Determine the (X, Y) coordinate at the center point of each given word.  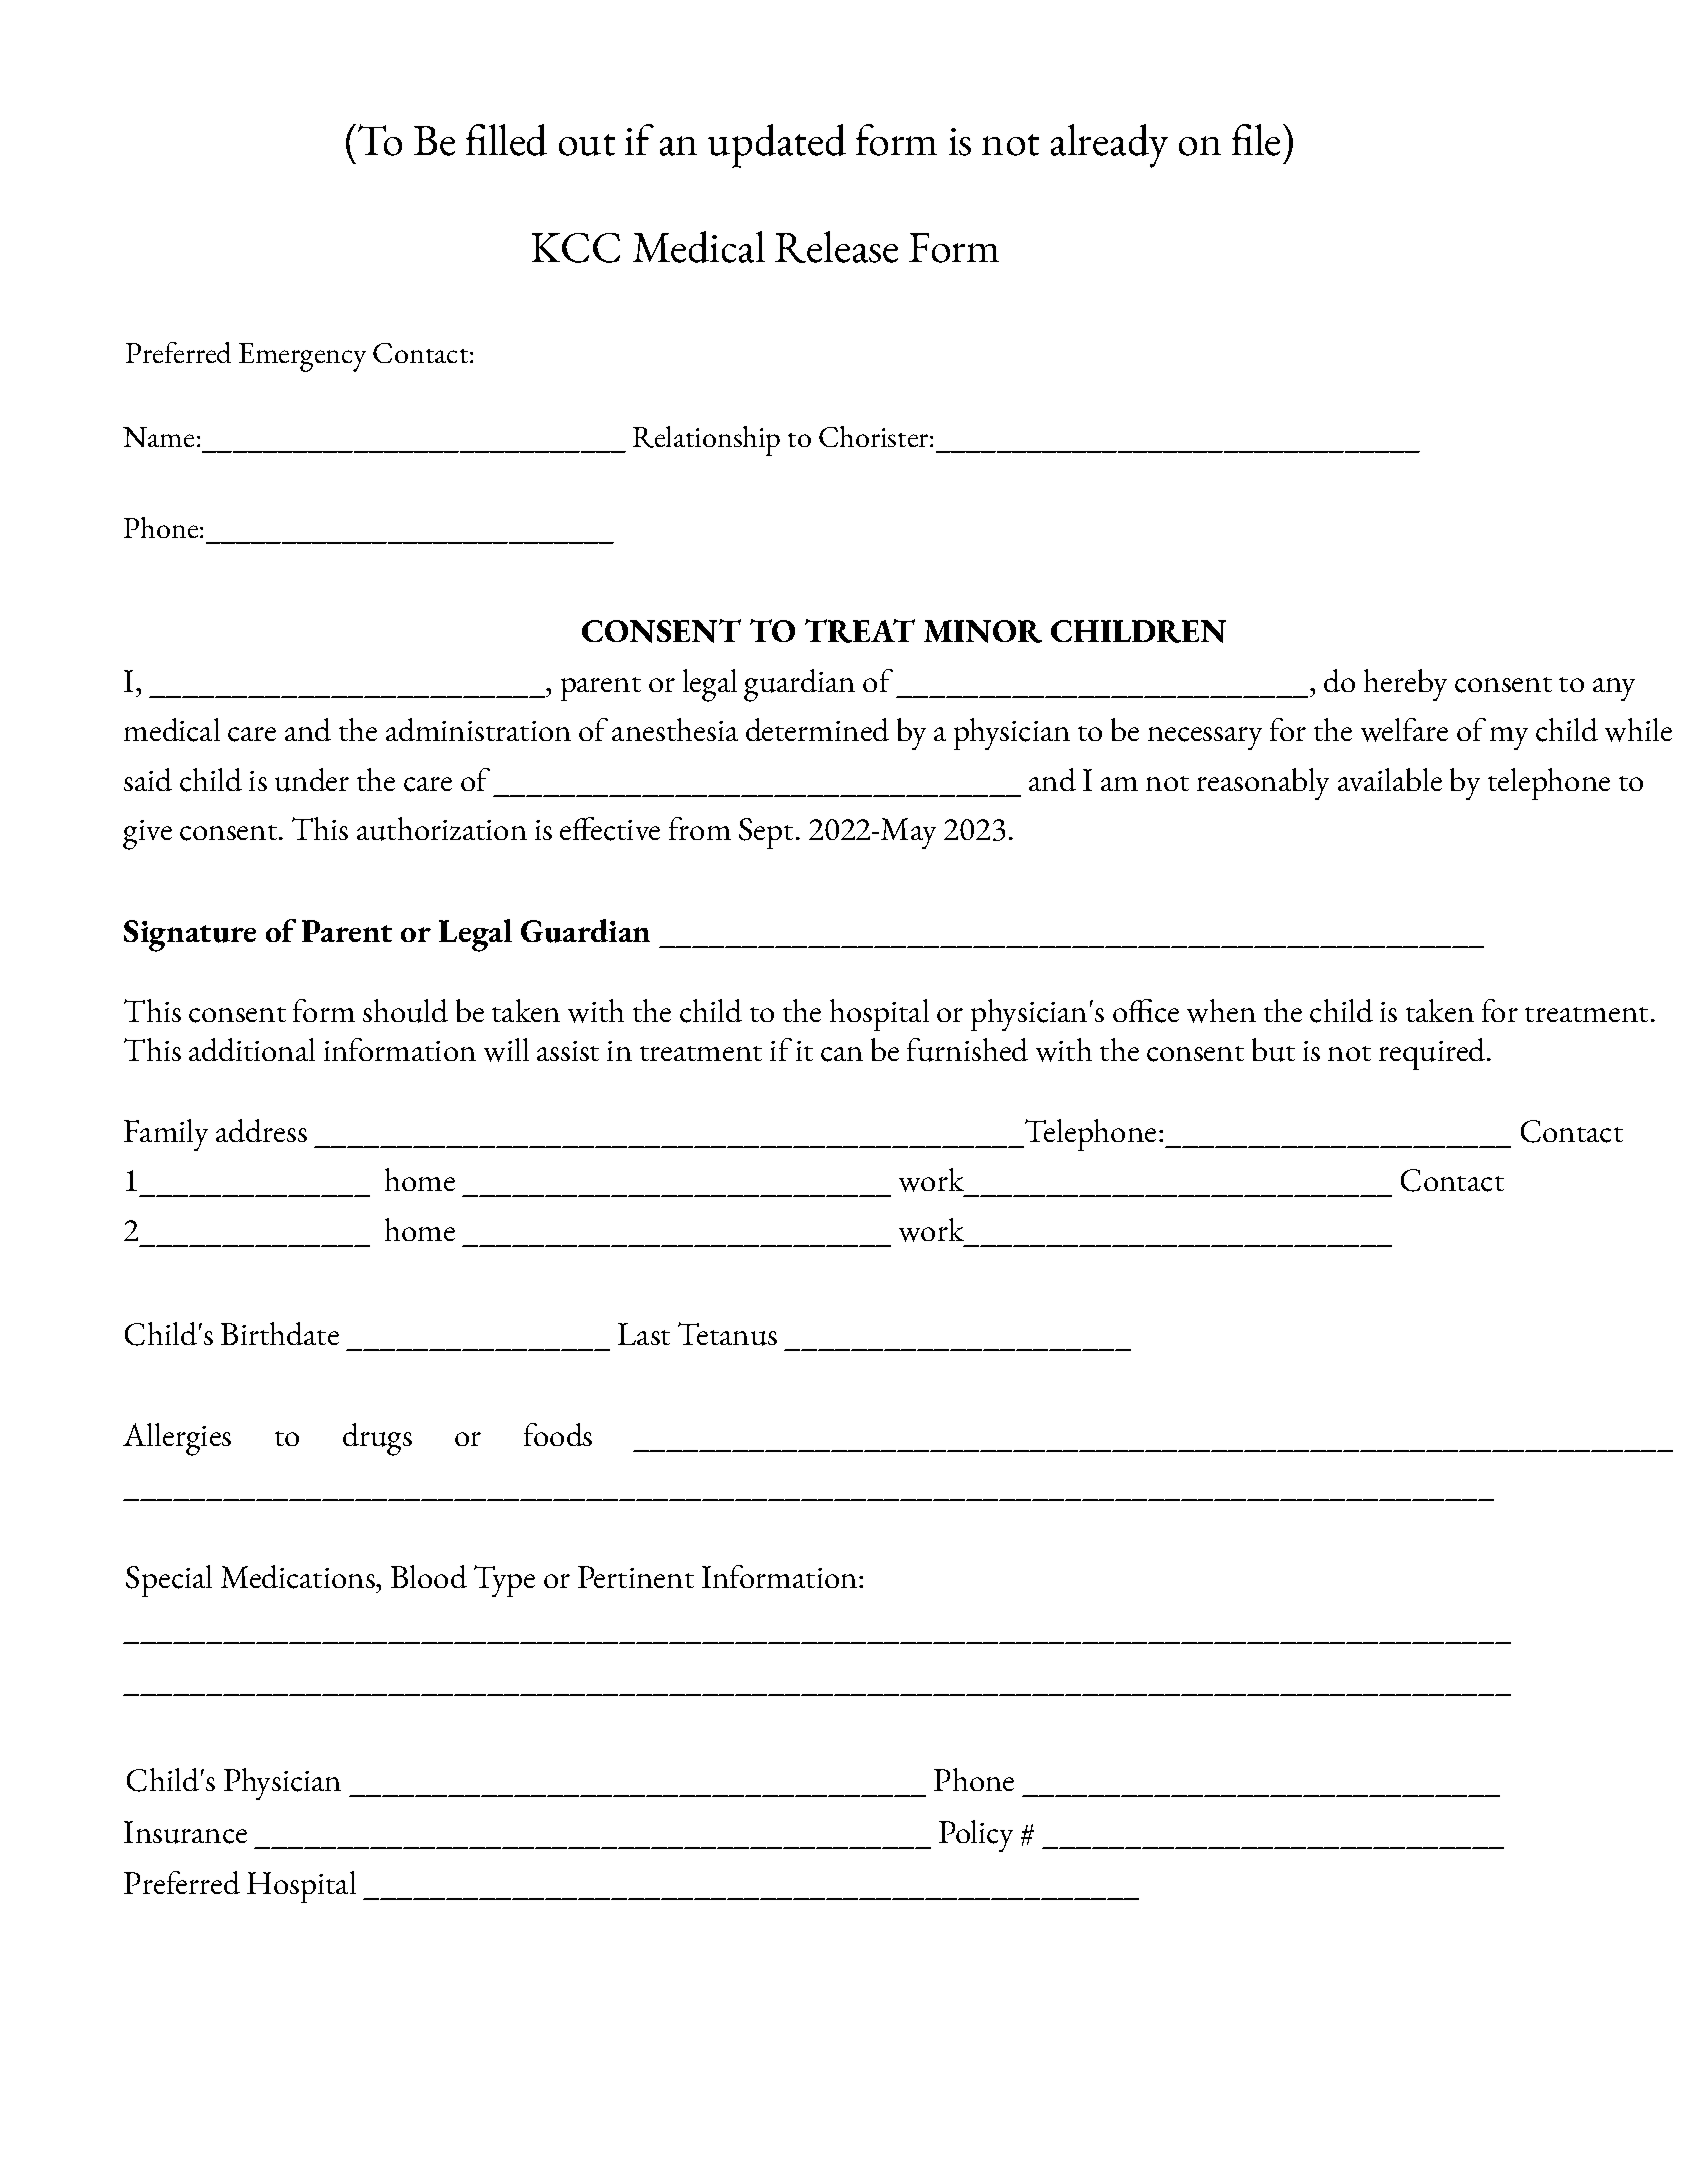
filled (506, 140)
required (1433, 1054)
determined (817, 729)
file (1256, 140)
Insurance (185, 1832)
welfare (1404, 730)
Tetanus (727, 1334)
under (312, 780)
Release (836, 247)
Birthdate (280, 1333)
